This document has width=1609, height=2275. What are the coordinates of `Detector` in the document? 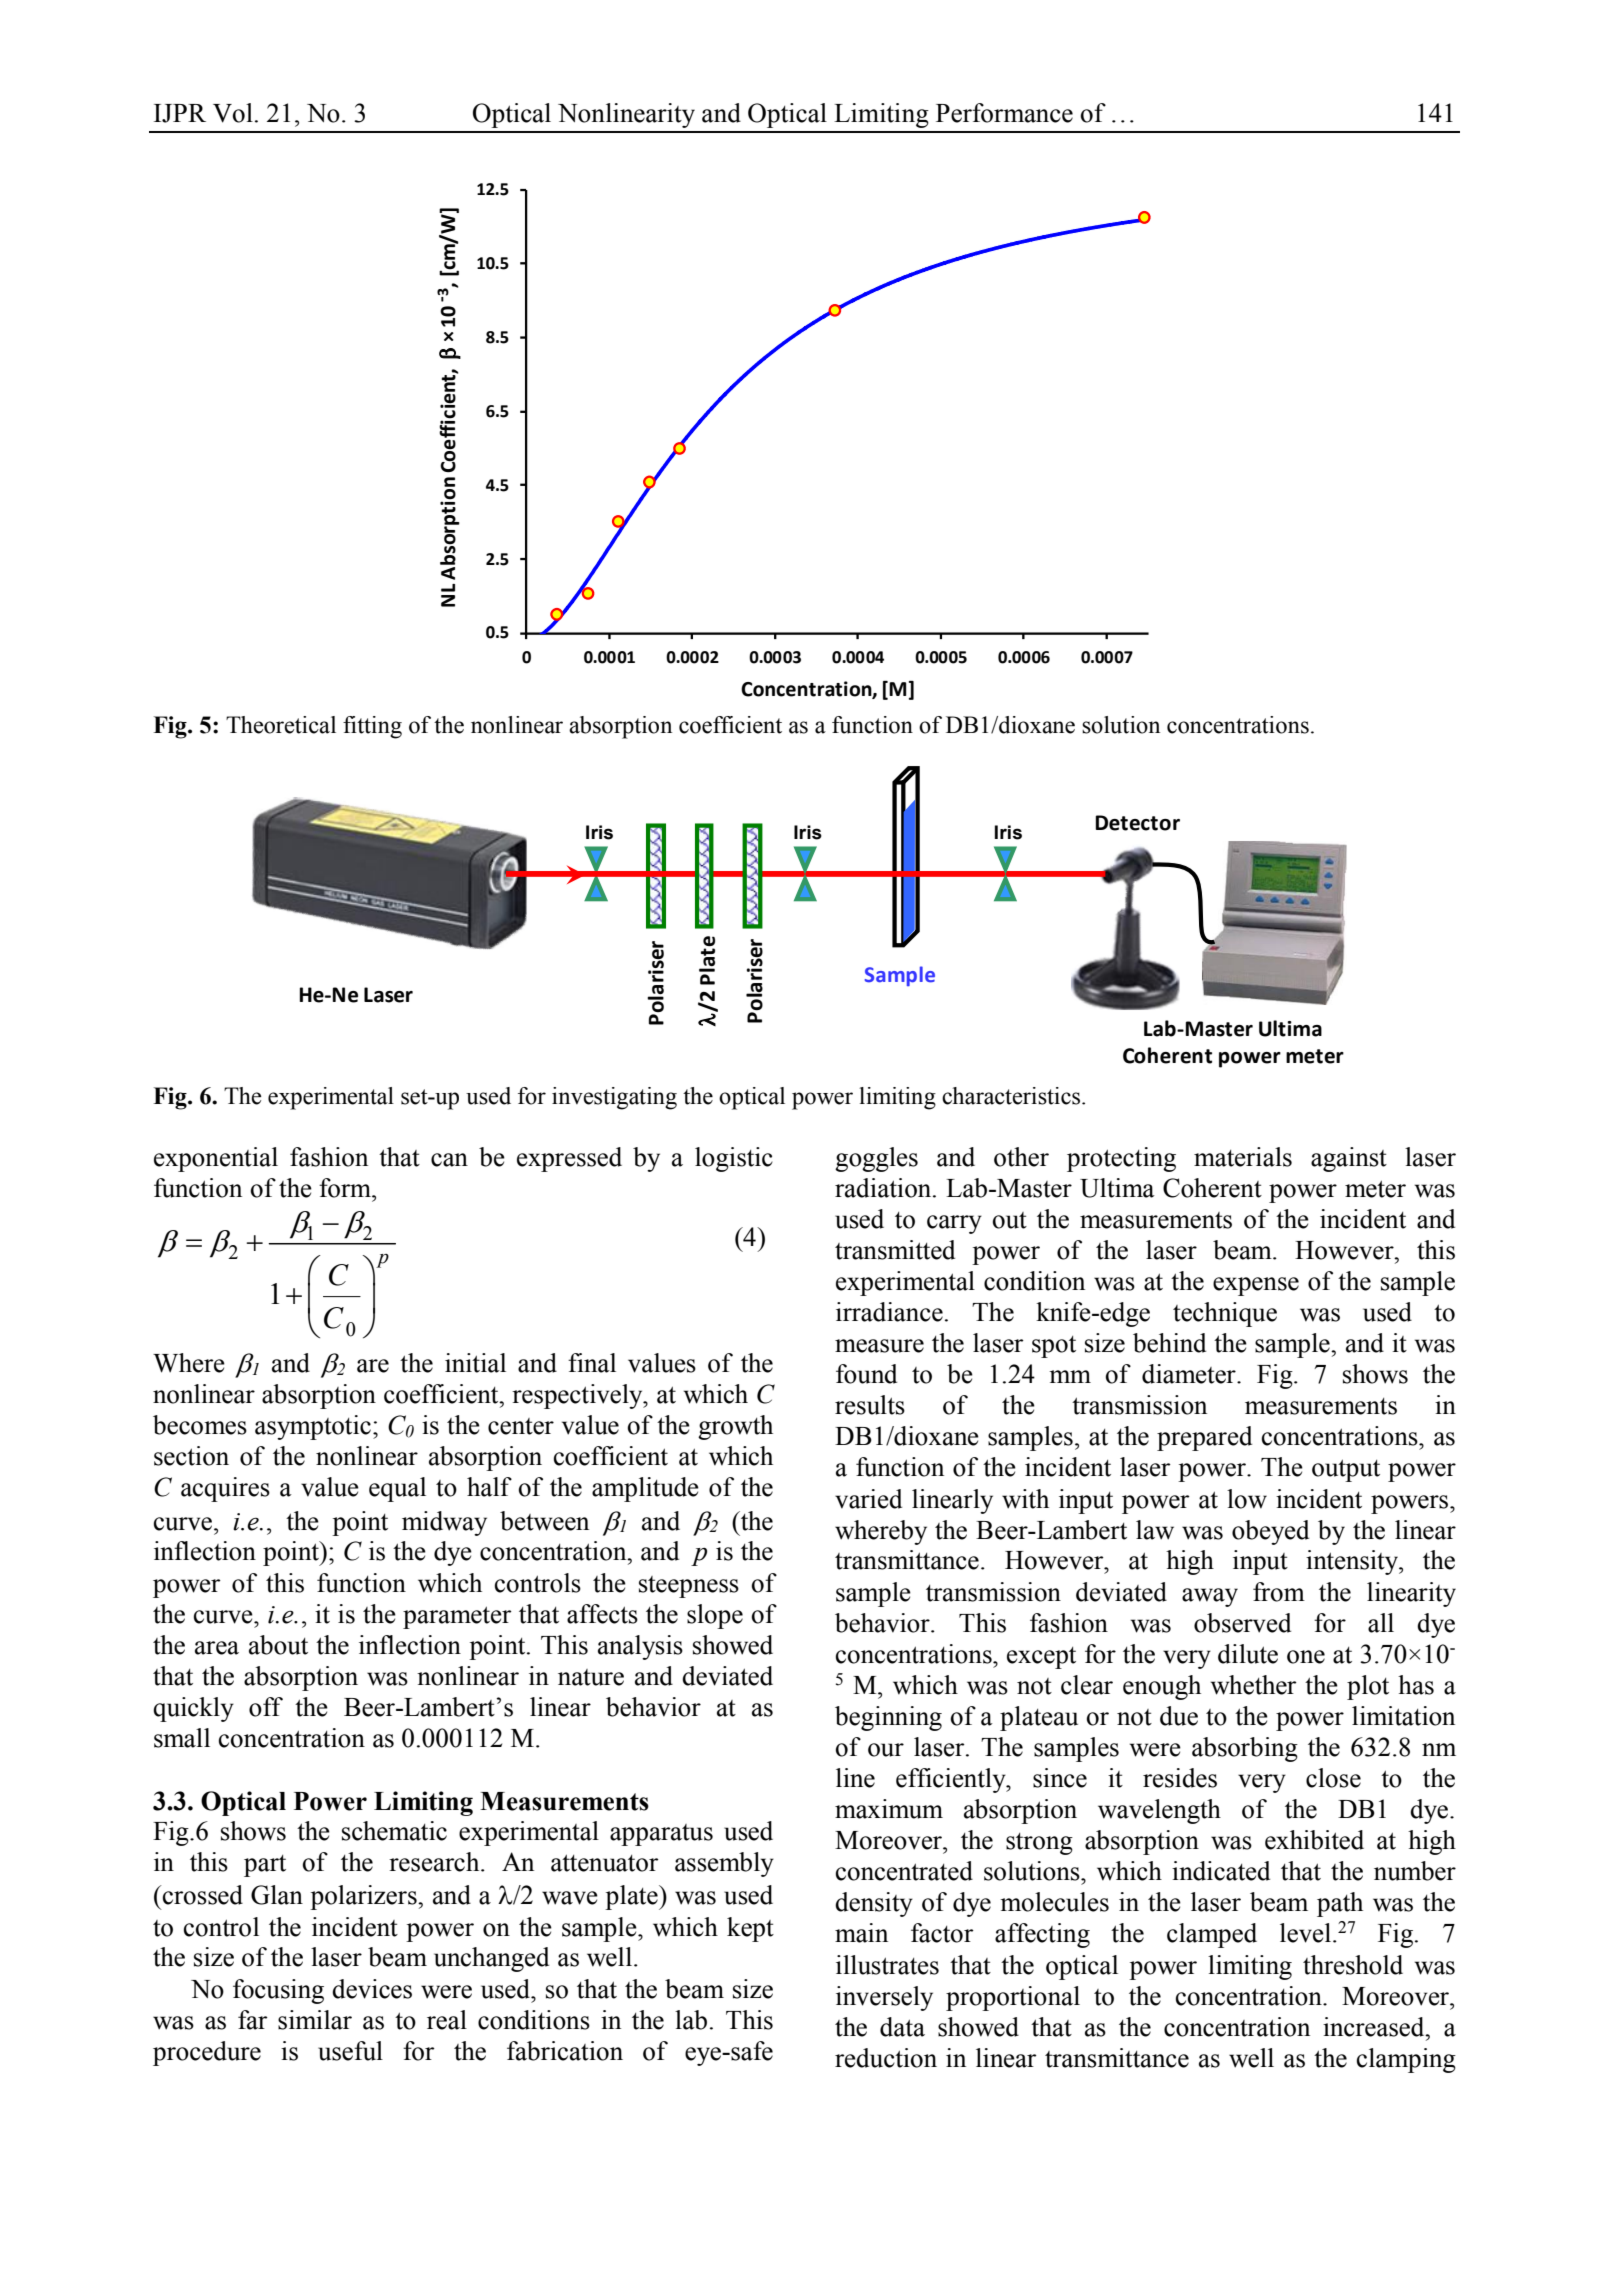 It's located at (1137, 823).
